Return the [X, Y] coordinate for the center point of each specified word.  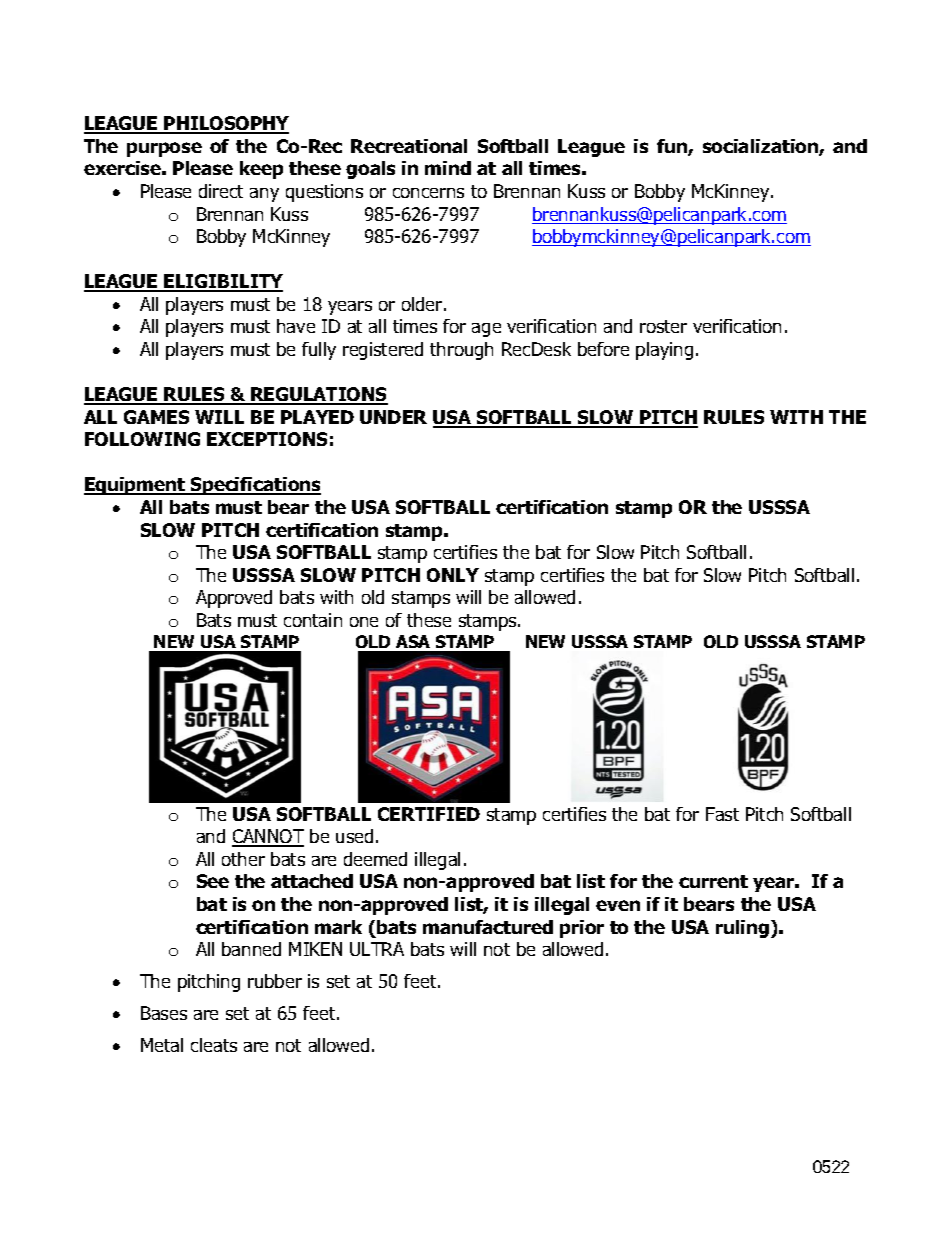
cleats [214, 1045]
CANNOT [268, 838]
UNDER [393, 417]
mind [448, 168]
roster [663, 326]
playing [664, 351]
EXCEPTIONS [267, 439]
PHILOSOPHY [226, 125]
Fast [722, 814]
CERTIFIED [429, 814]
